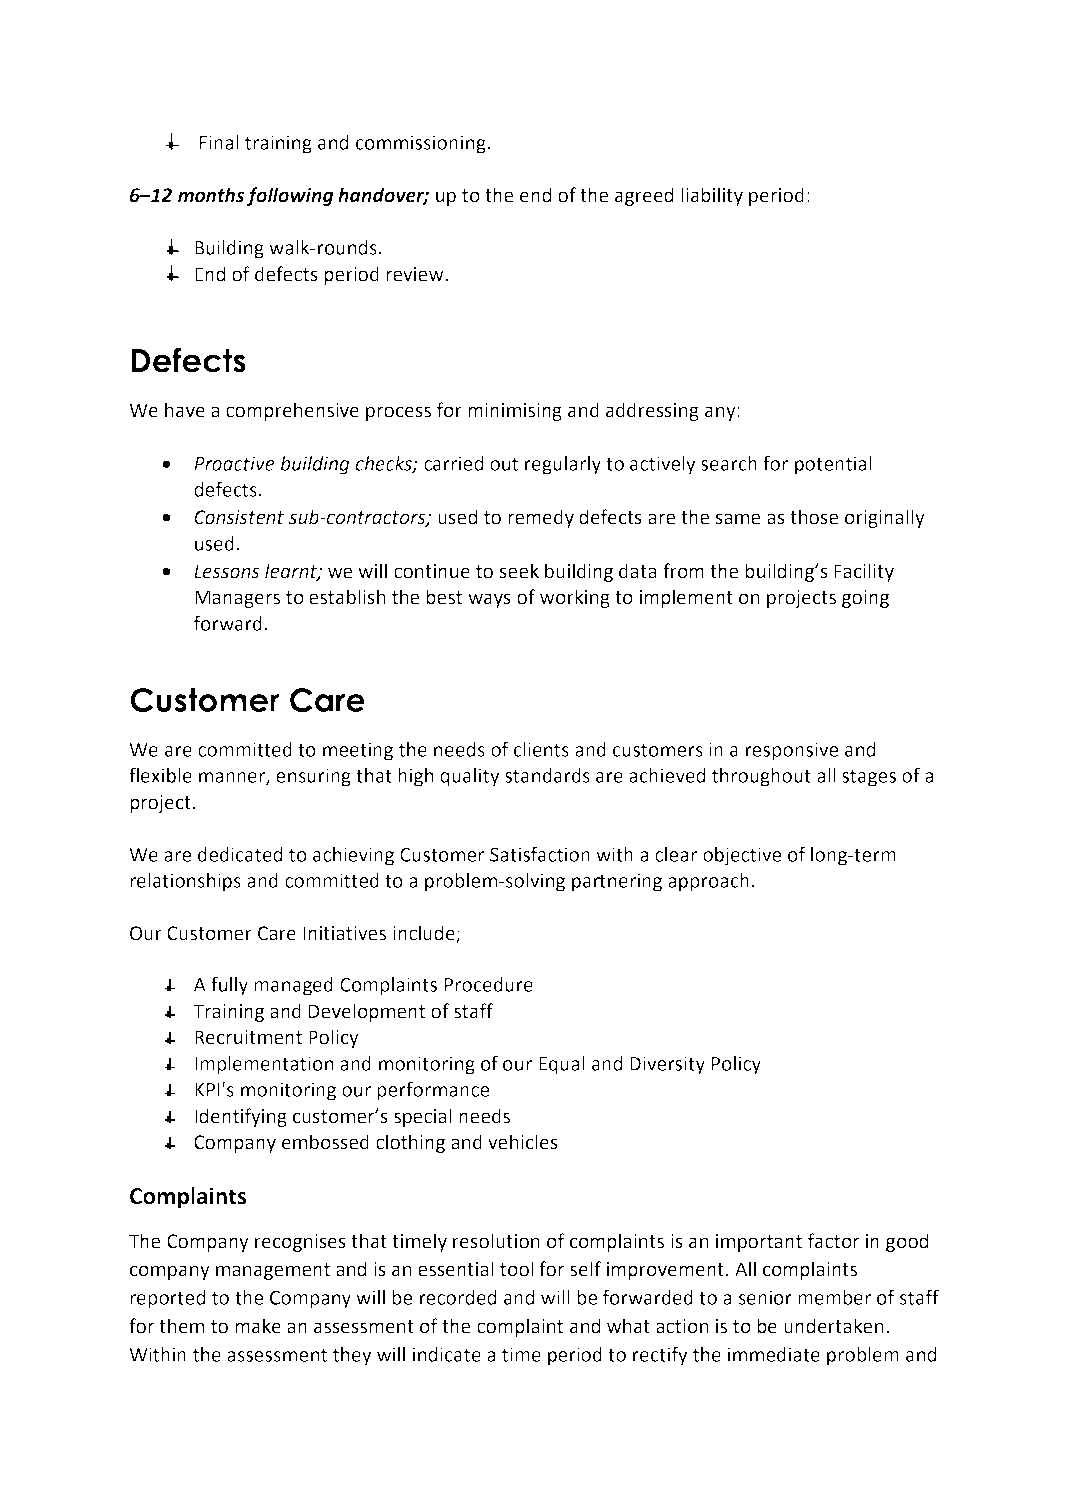  What do you see at coordinates (313, 777) in the screenshot?
I see `ensuring` at bounding box center [313, 777].
